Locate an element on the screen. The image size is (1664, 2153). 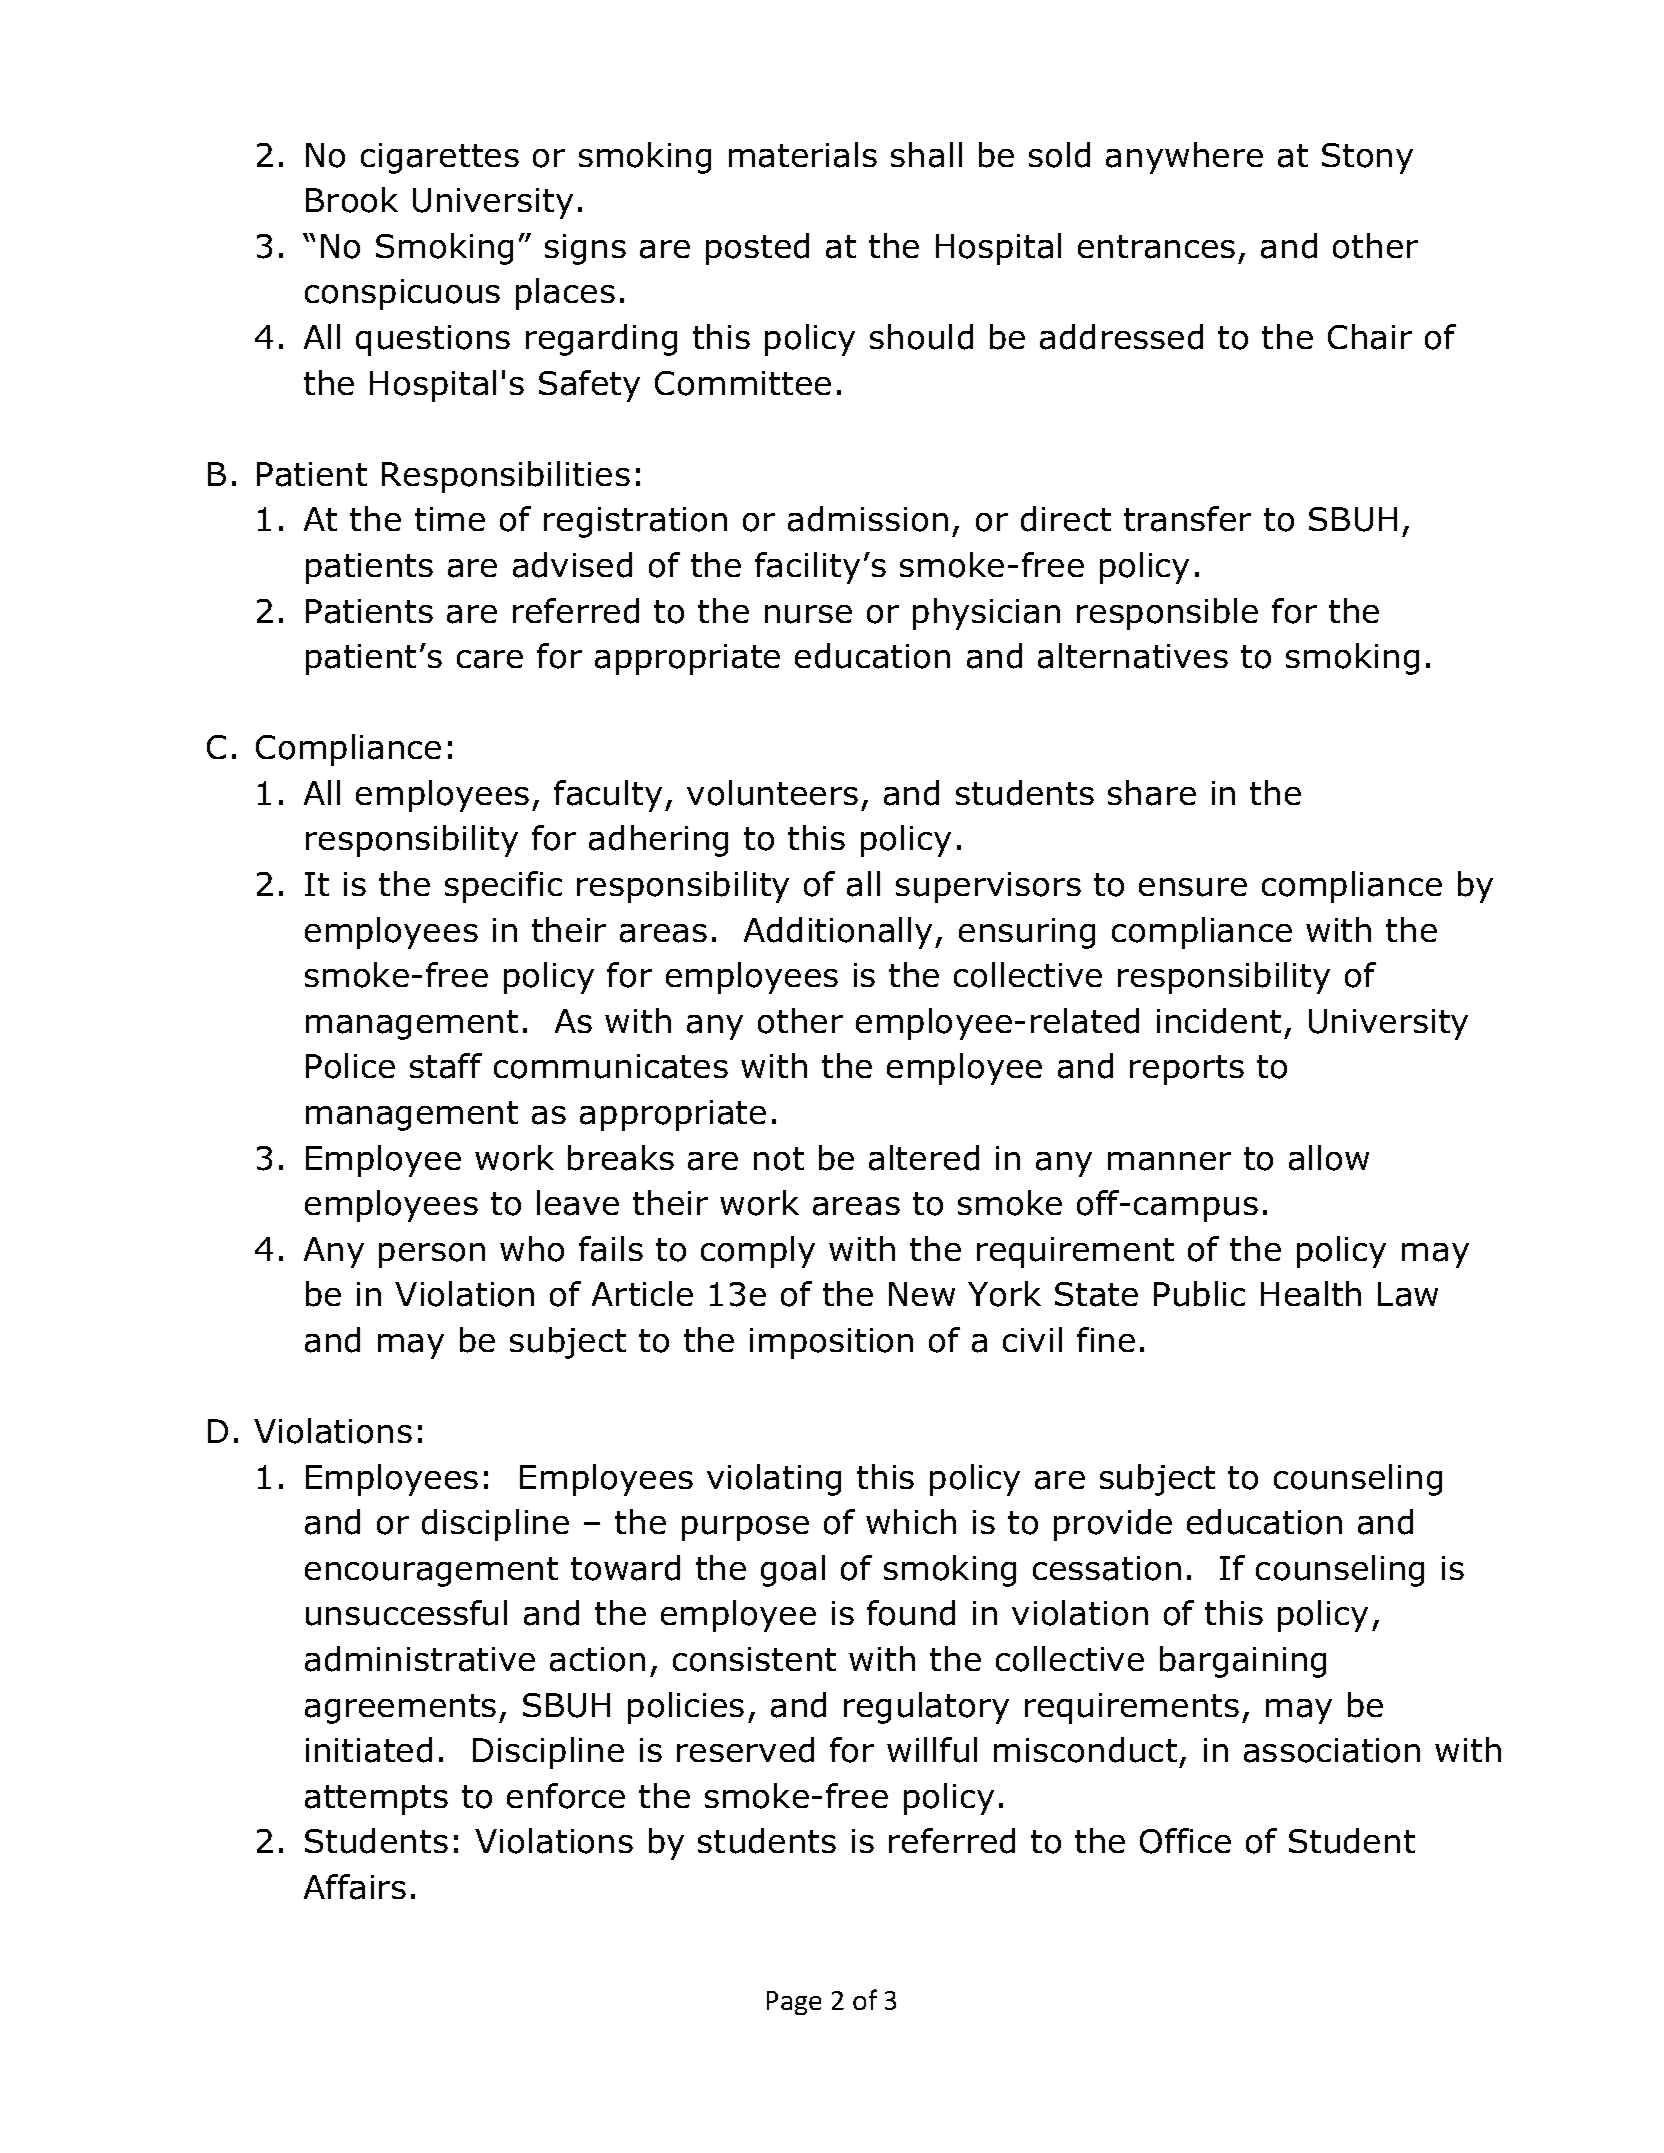
which is located at coordinates (911, 1521).
